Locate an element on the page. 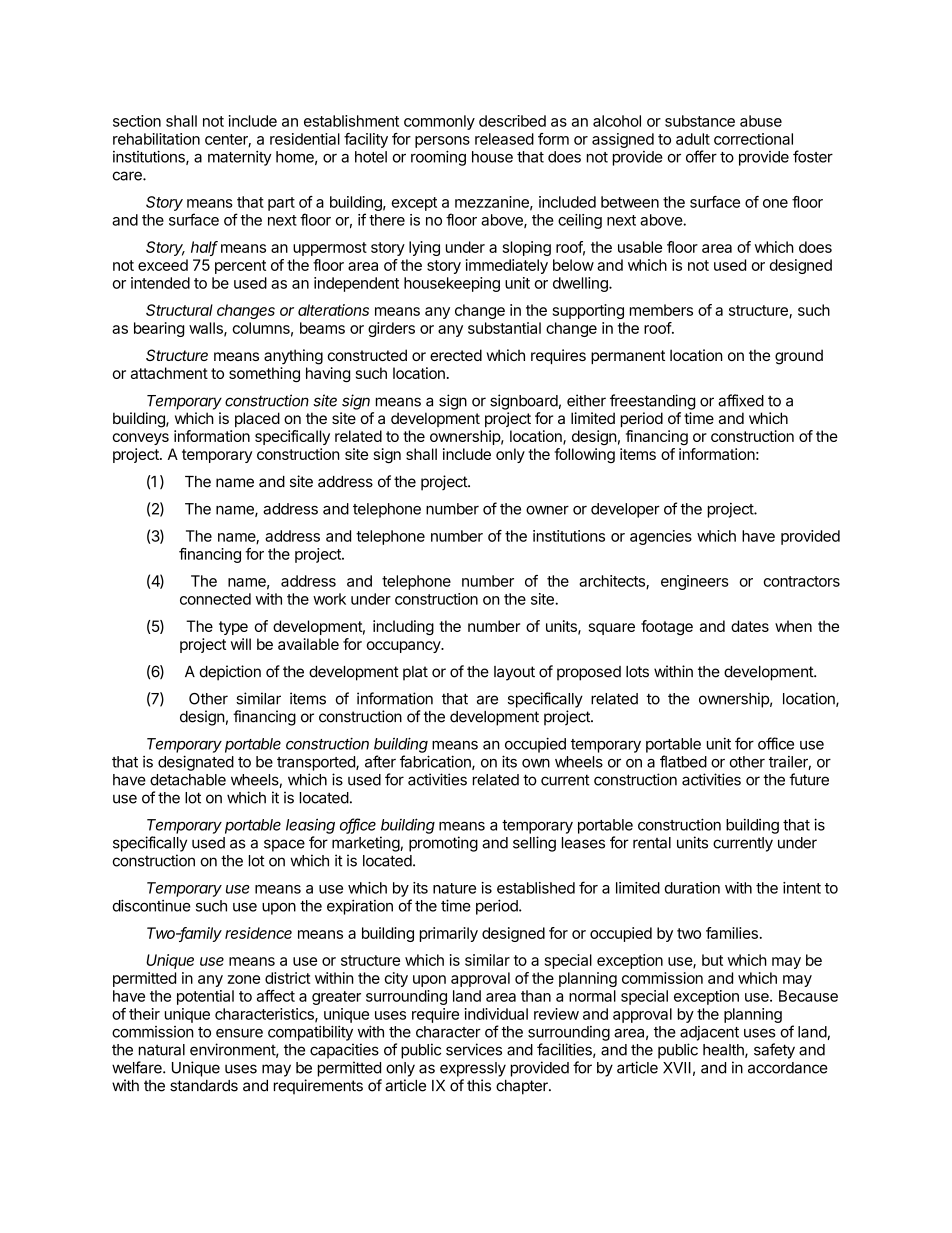 The image size is (952, 1233). attachment is located at coordinates (169, 373).
